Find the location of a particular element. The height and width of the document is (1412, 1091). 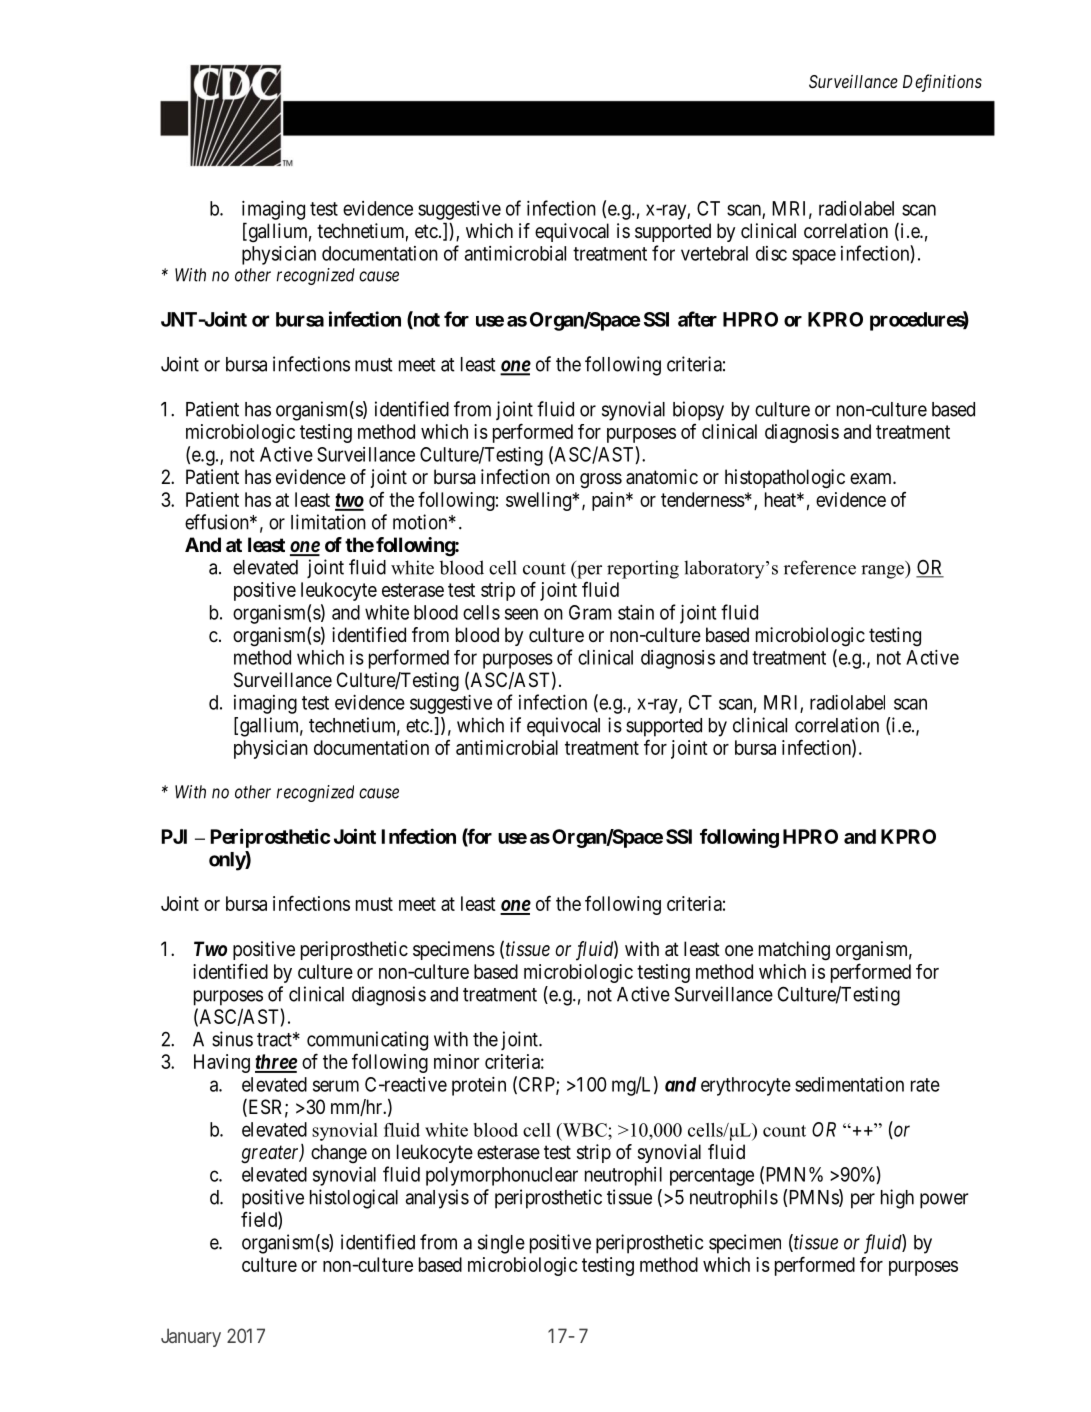

matching is located at coordinates (794, 951).
